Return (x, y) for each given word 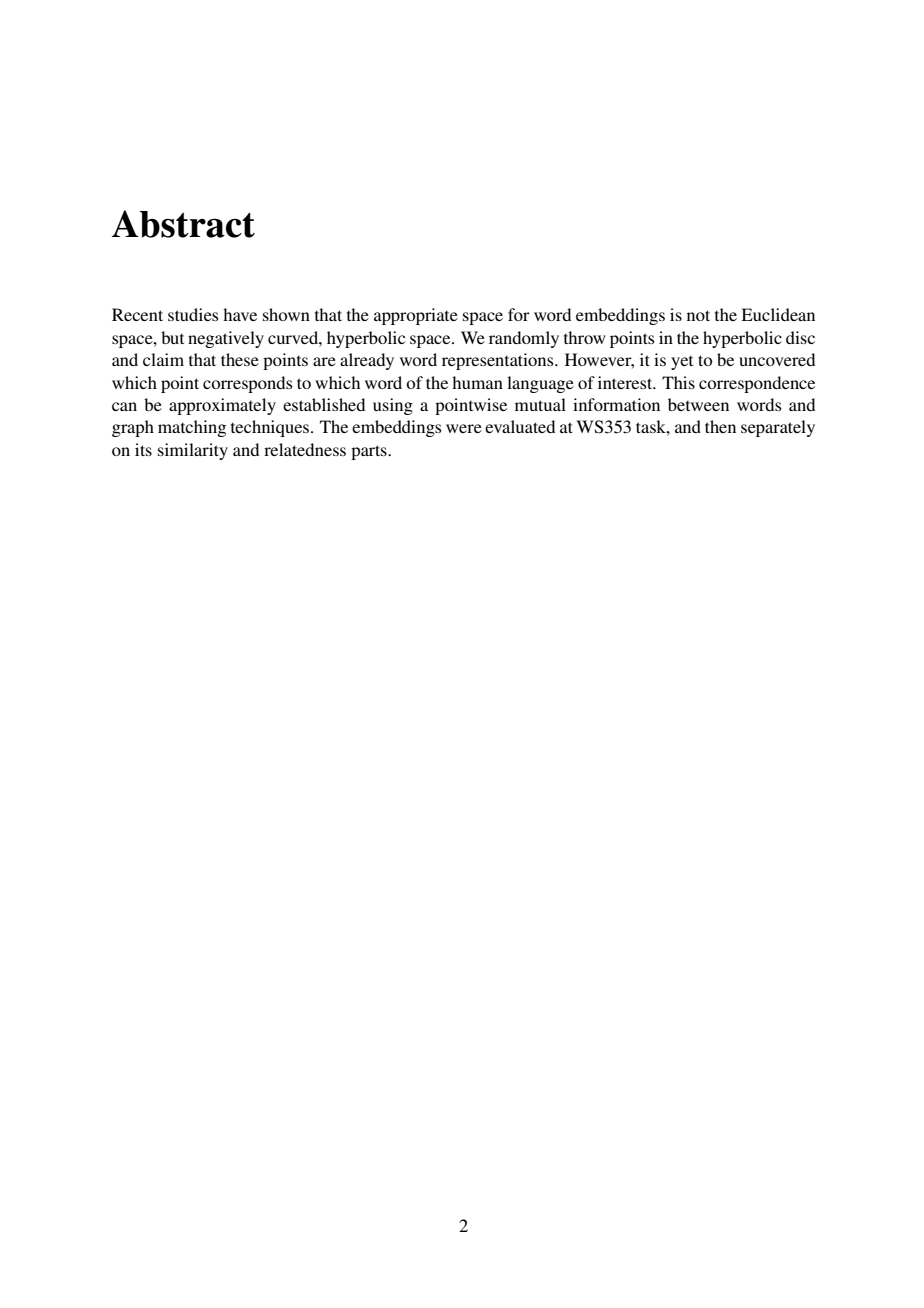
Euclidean (778, 314)
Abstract (183, 224)
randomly (524, 339)
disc (800, 337)
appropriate (416, 316)
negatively (226, 339)
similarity (193, 451)
